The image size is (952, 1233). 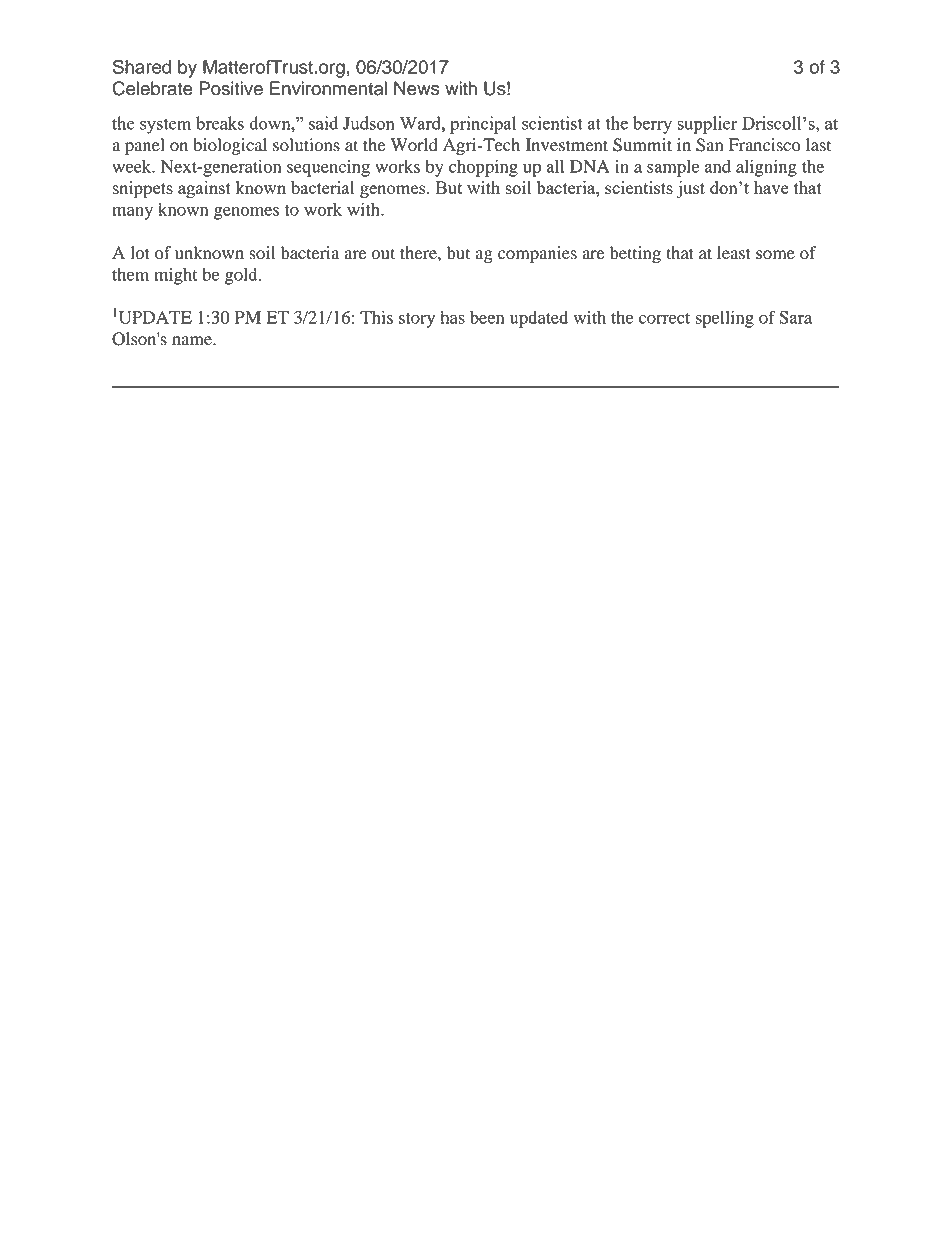 I want to click on companies, so click(x=537, y=254).
